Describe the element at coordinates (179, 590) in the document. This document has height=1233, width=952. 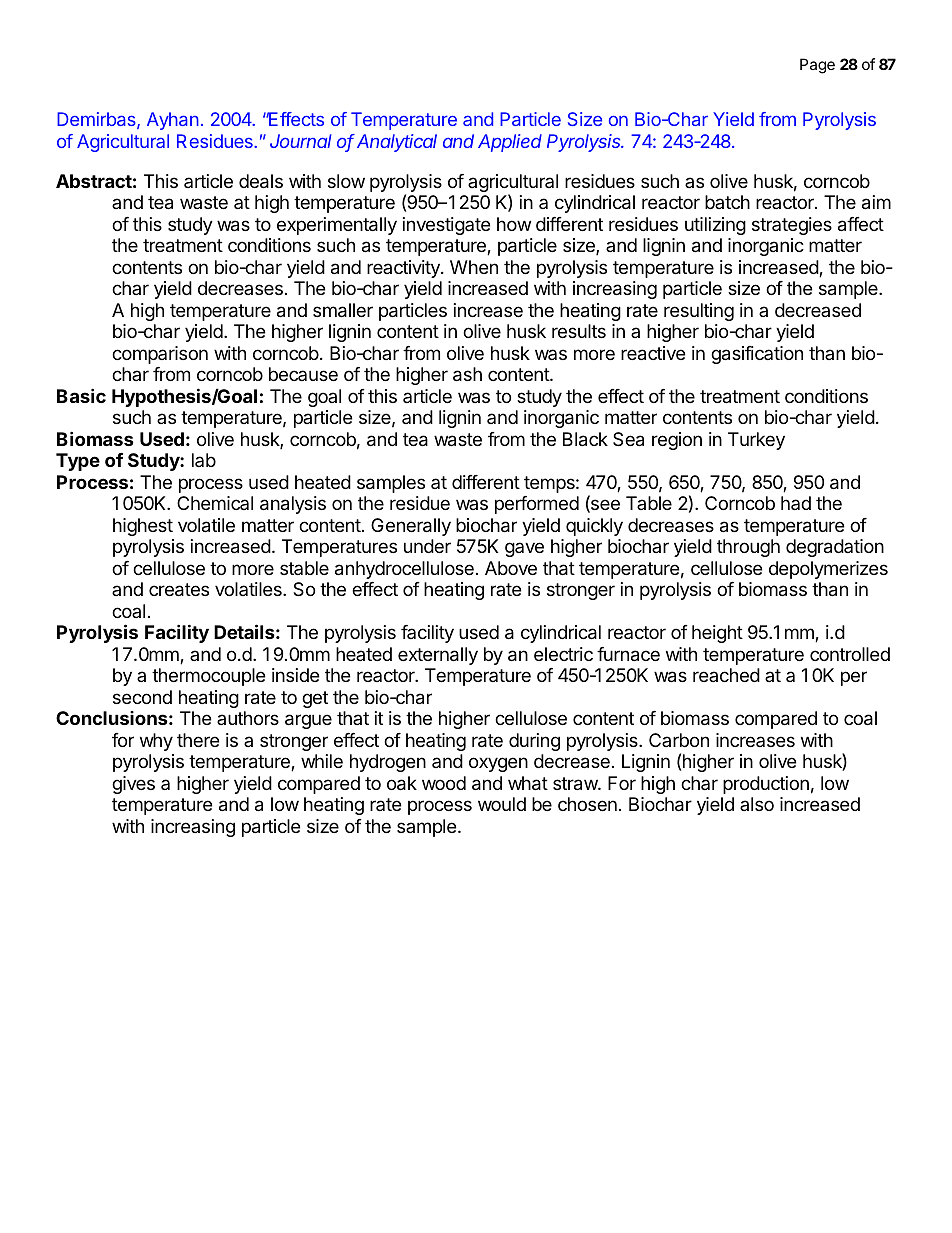
I see `creates` at that location.
